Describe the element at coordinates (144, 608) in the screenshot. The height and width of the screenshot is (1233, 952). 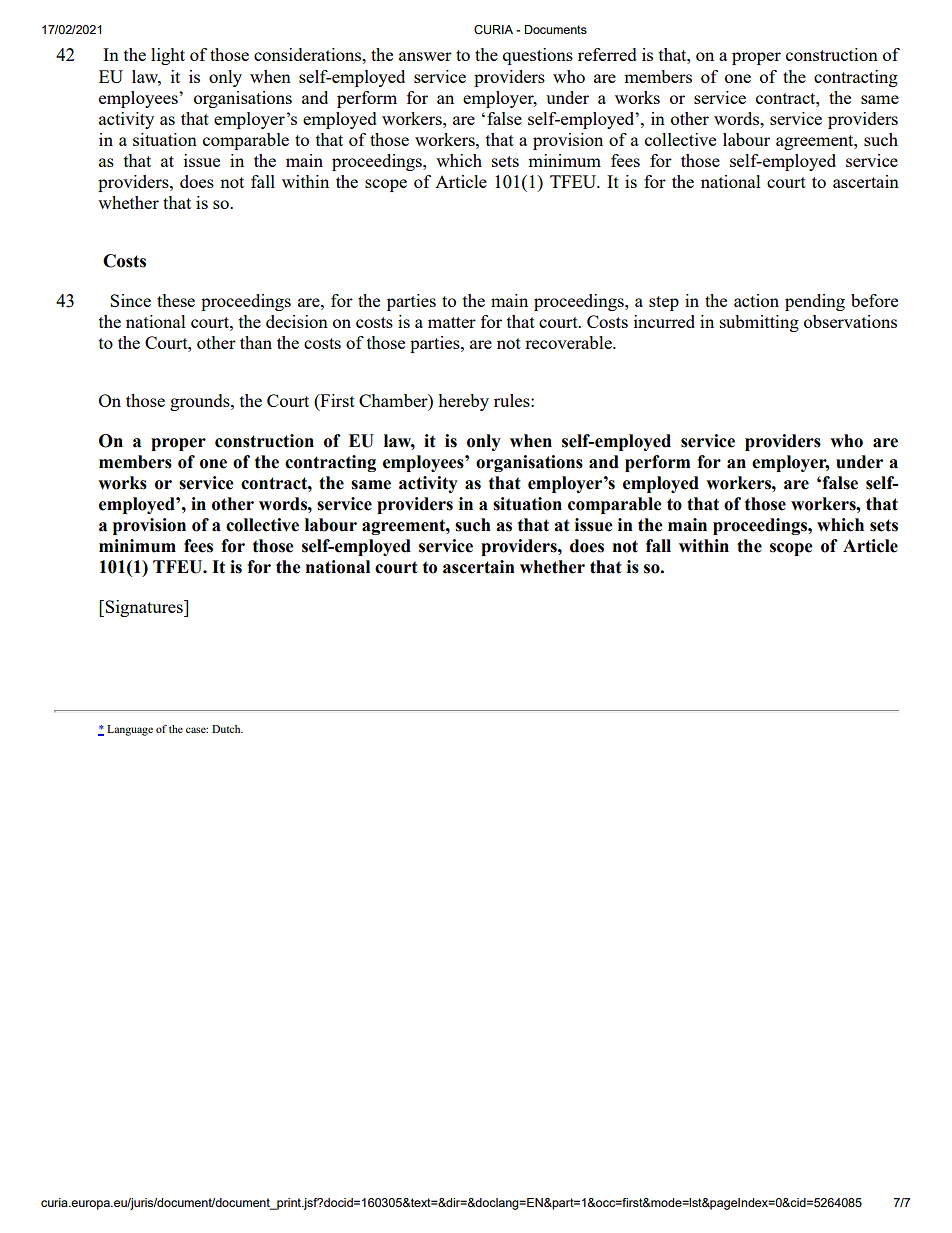
I see `Signatures` at that location.
